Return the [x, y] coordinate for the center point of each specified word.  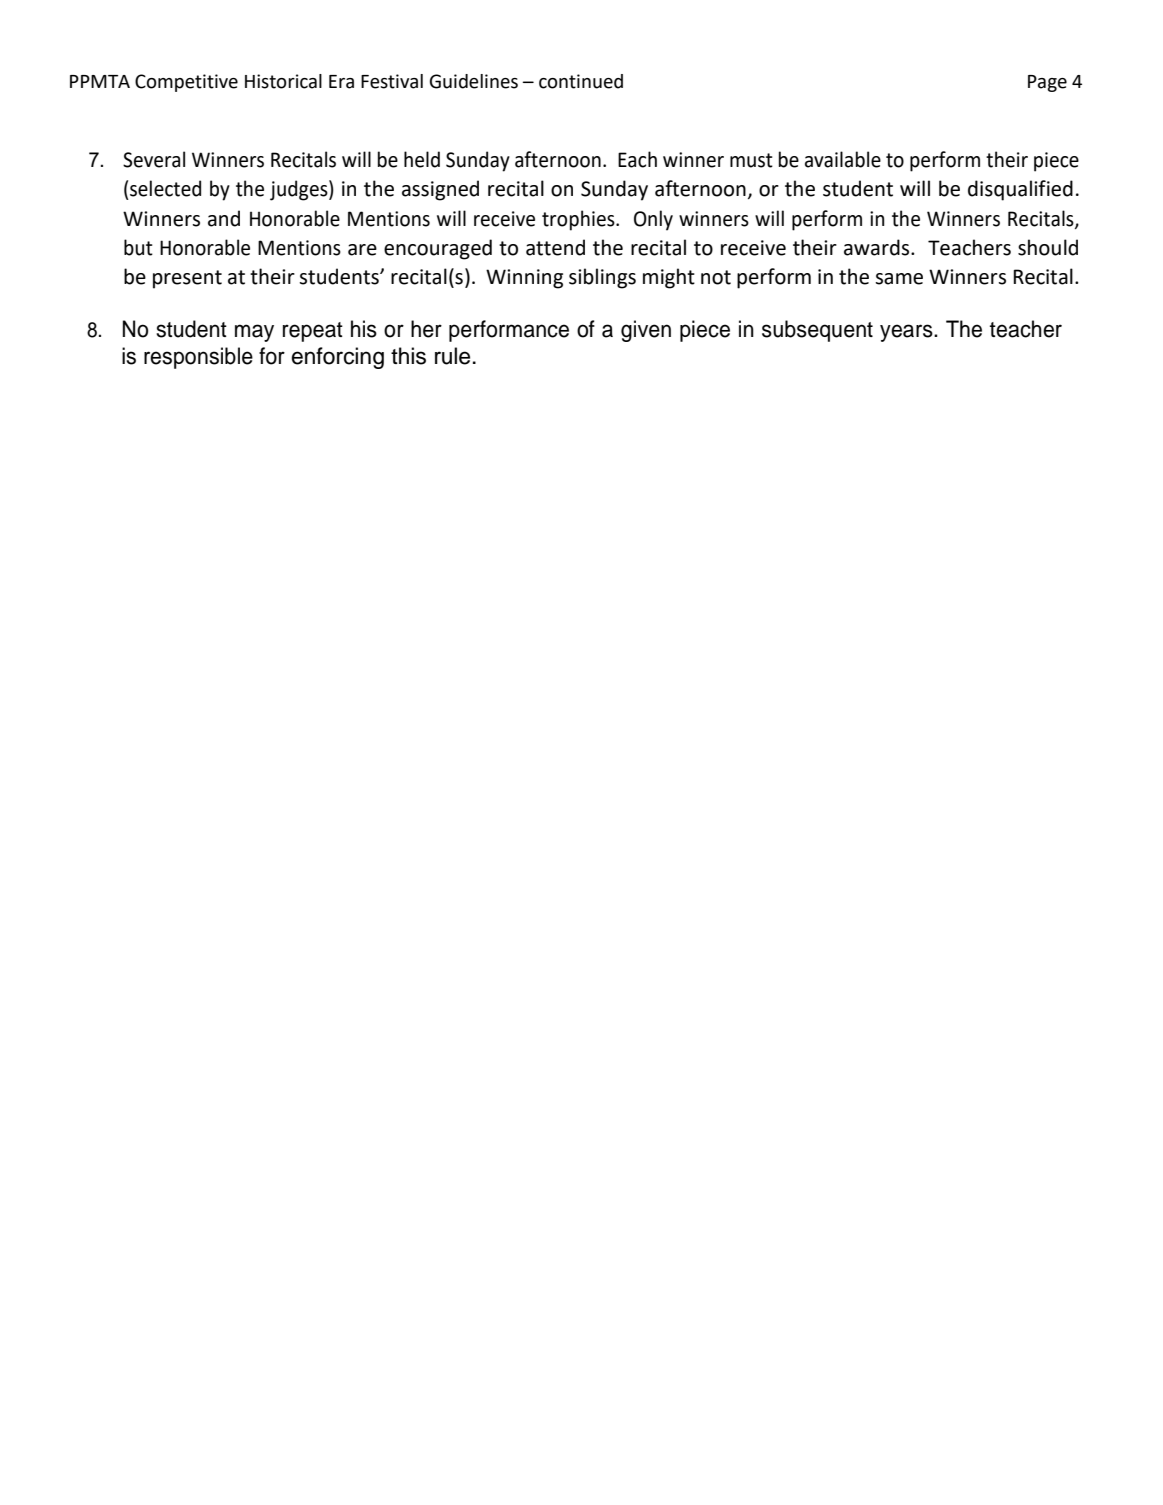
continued [581, 81]
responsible [198, 358]
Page [1047, 83]
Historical [283, 81]
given [646, 331]
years [907, 333]
